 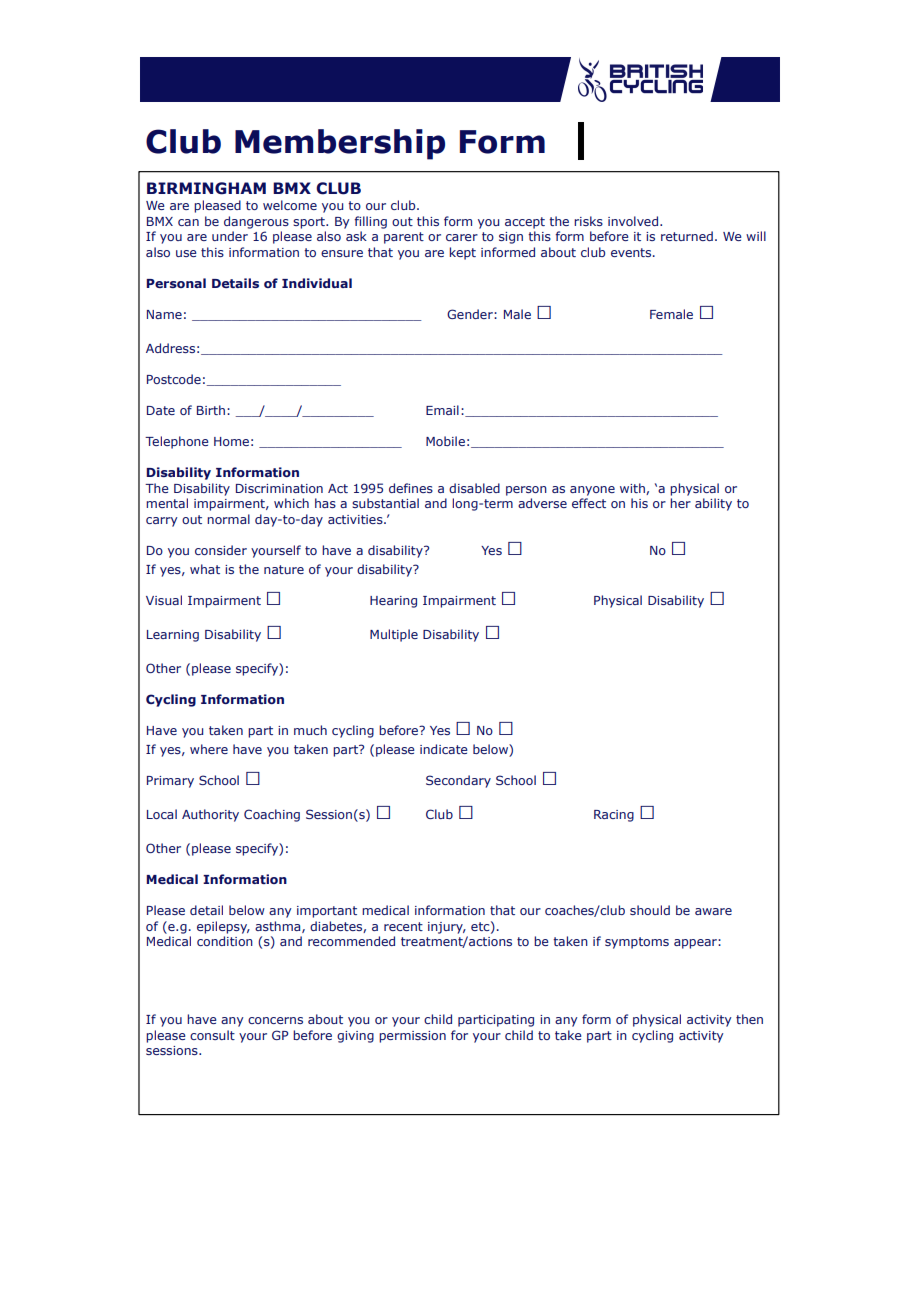 What do you see at coordinates (206, 188) in the document?
I see `BIRMINGHAM` at bounding box center [206, 188].
